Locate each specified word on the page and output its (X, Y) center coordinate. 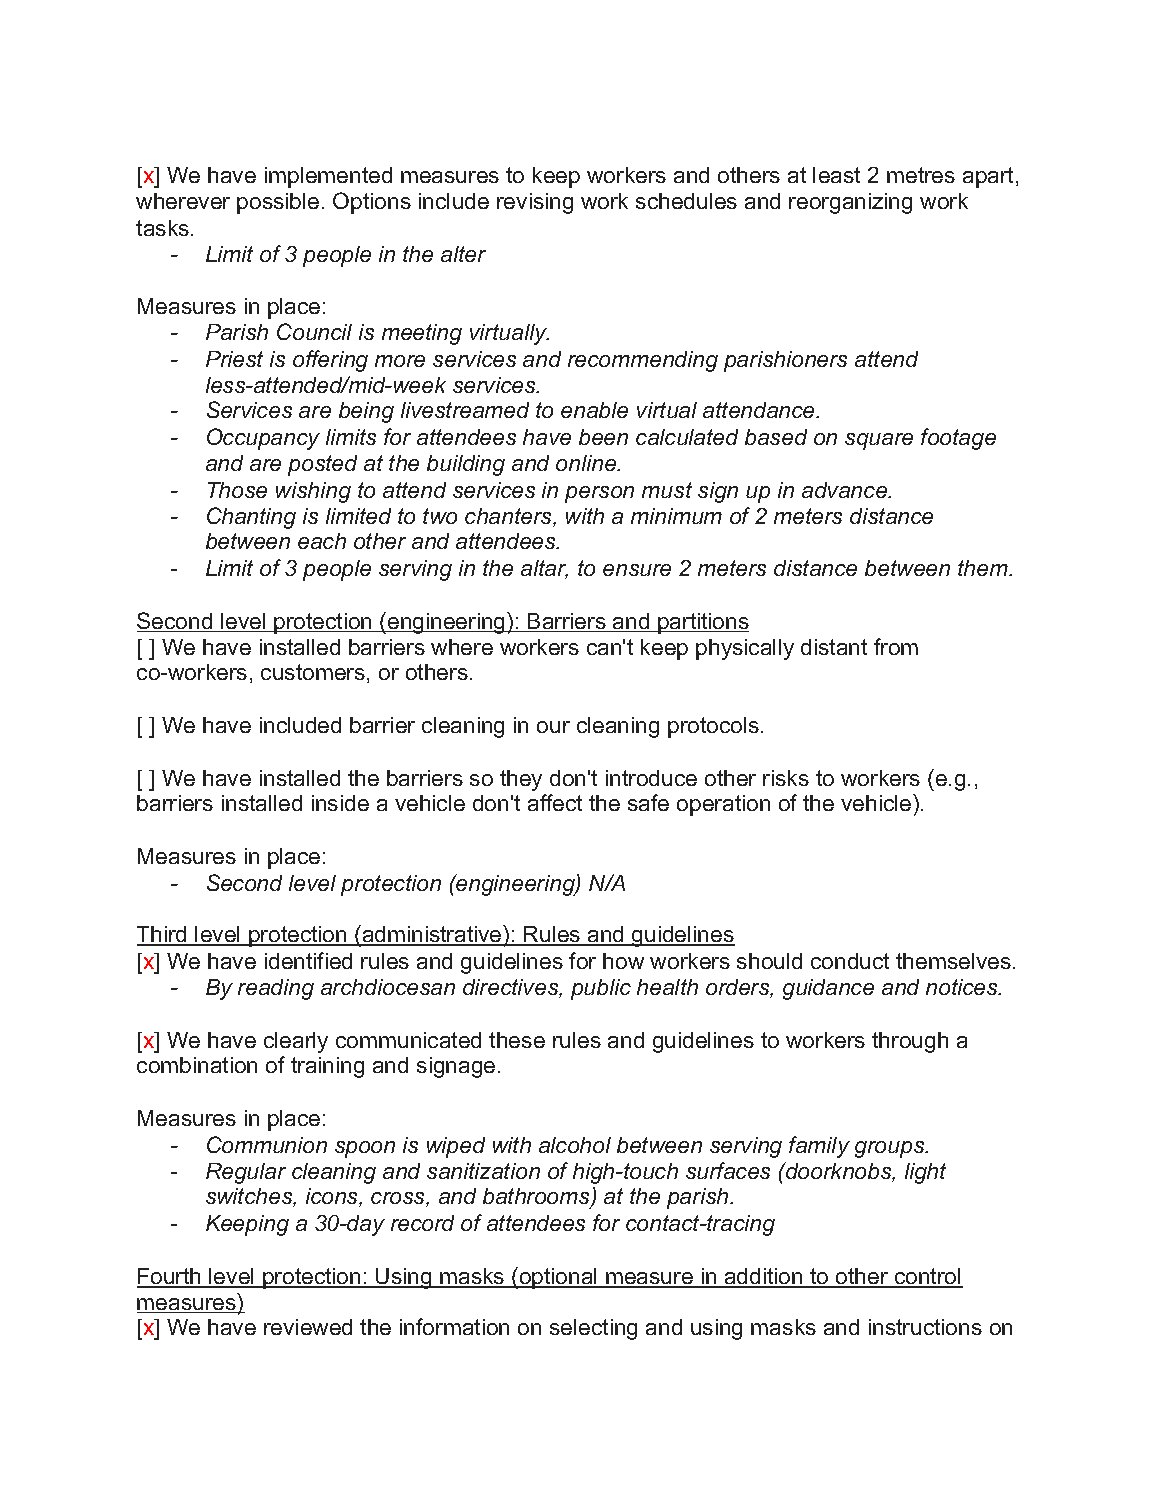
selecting (593, 1329)
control (927, 1277)
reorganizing (850, 203)
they (521, 780)
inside (340, 803)
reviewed (308, 1327)
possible (278, 203)
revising (535, 203)
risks (786, 778)
